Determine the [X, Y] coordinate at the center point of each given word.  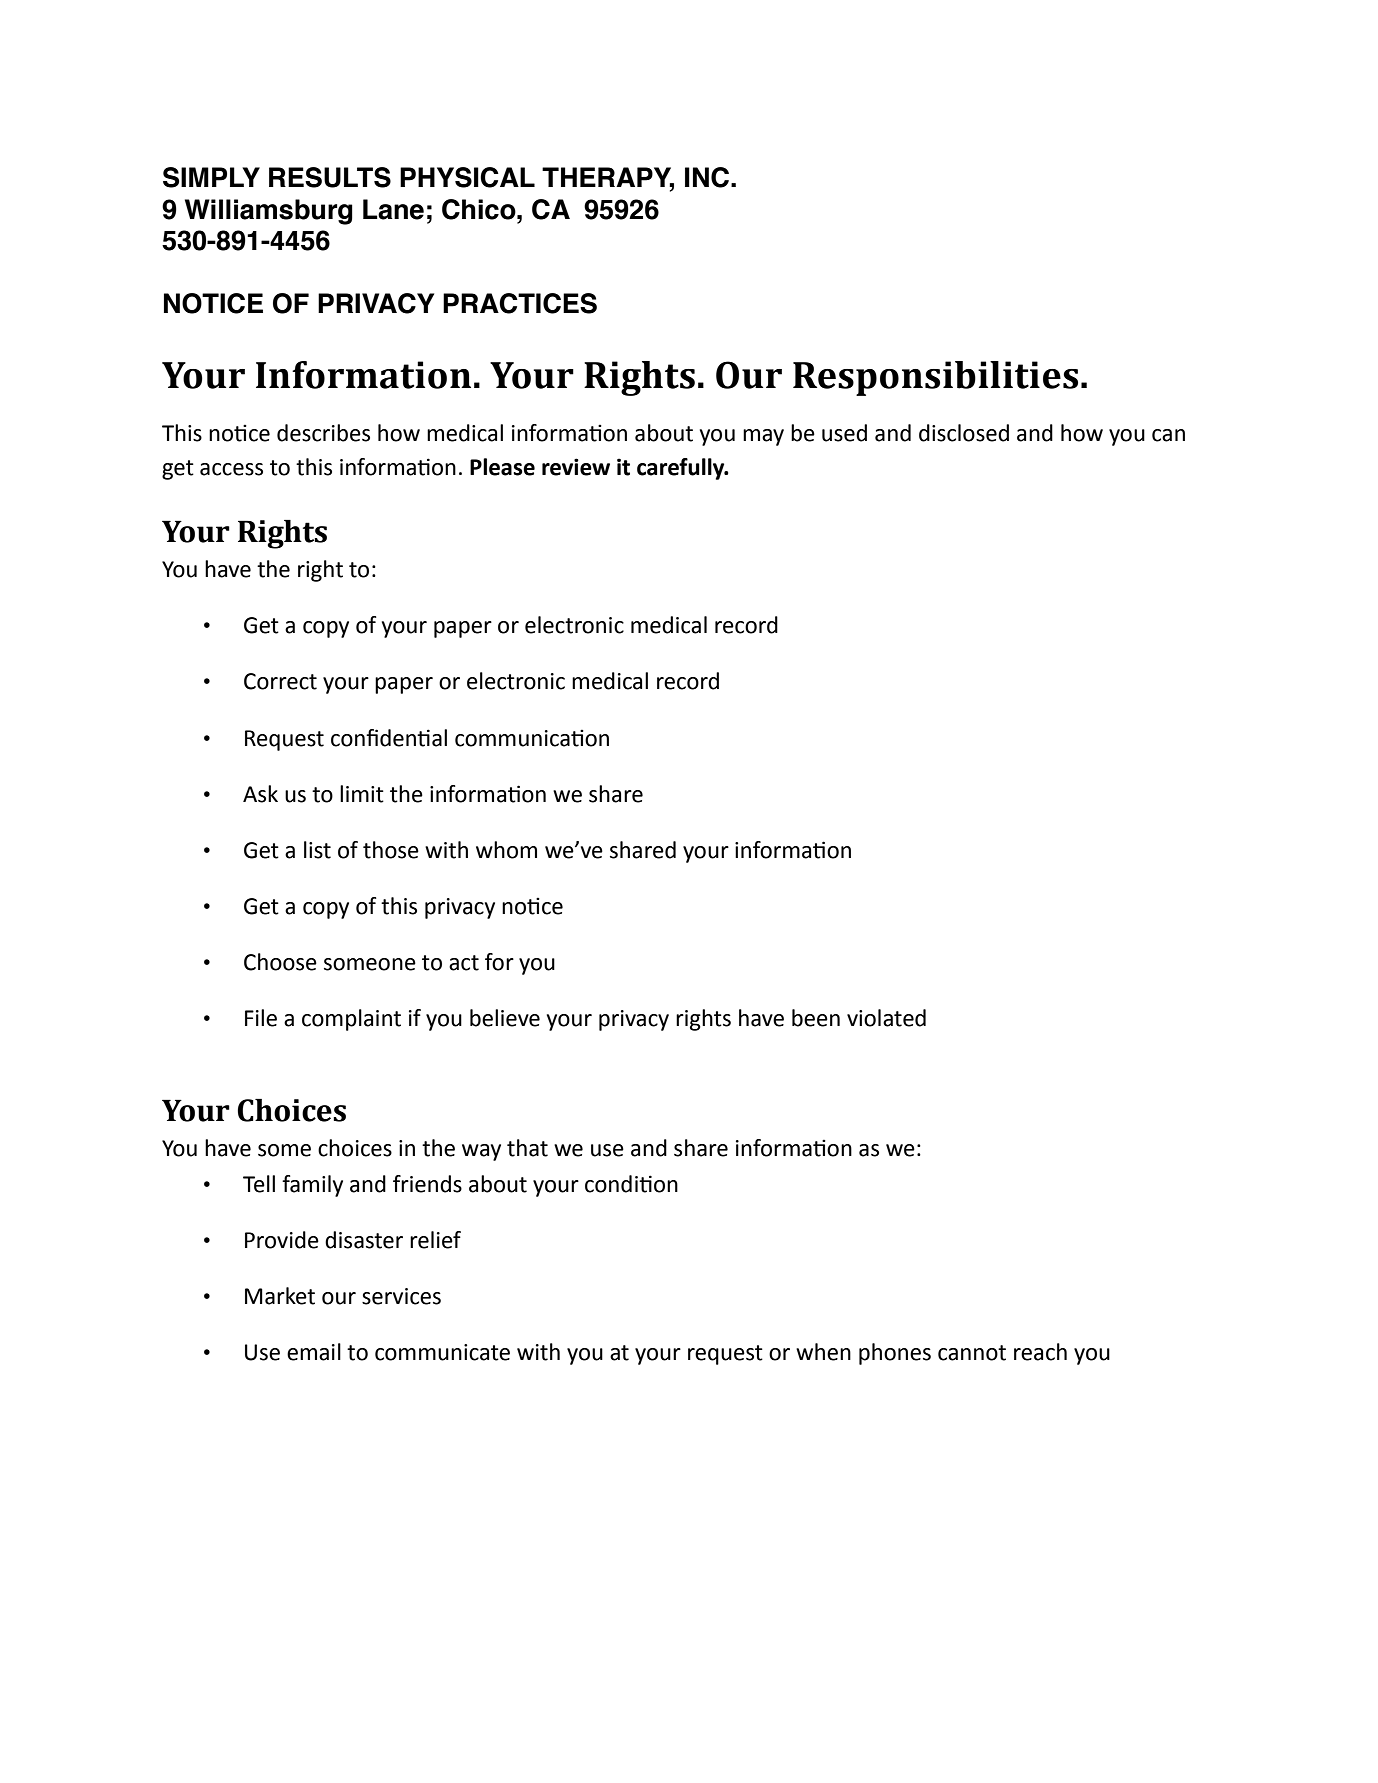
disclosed [964, 433]
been [816, 1018]
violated [886, 1018]
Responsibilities [935, 378]
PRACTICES [520, 303]
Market [280, 1296]
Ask [260, 794]
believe [505, 1018]
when [823, 1352]
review [576, 467]
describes [323, 433]
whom [506, 850]
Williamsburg [269, 212]
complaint [351, 1020]
